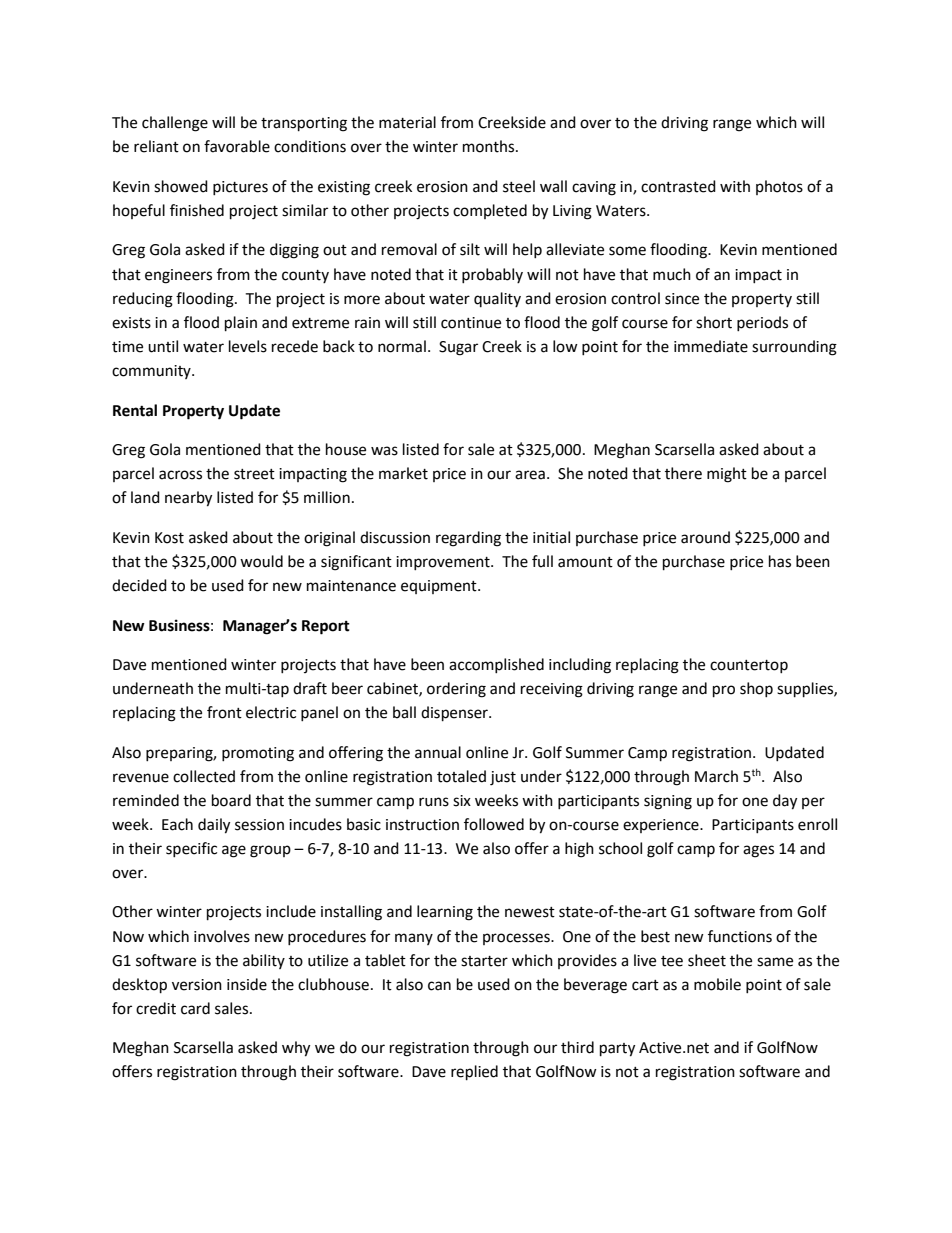 The image size is (952, 1233). I want to click on months, so click(490, 146).
